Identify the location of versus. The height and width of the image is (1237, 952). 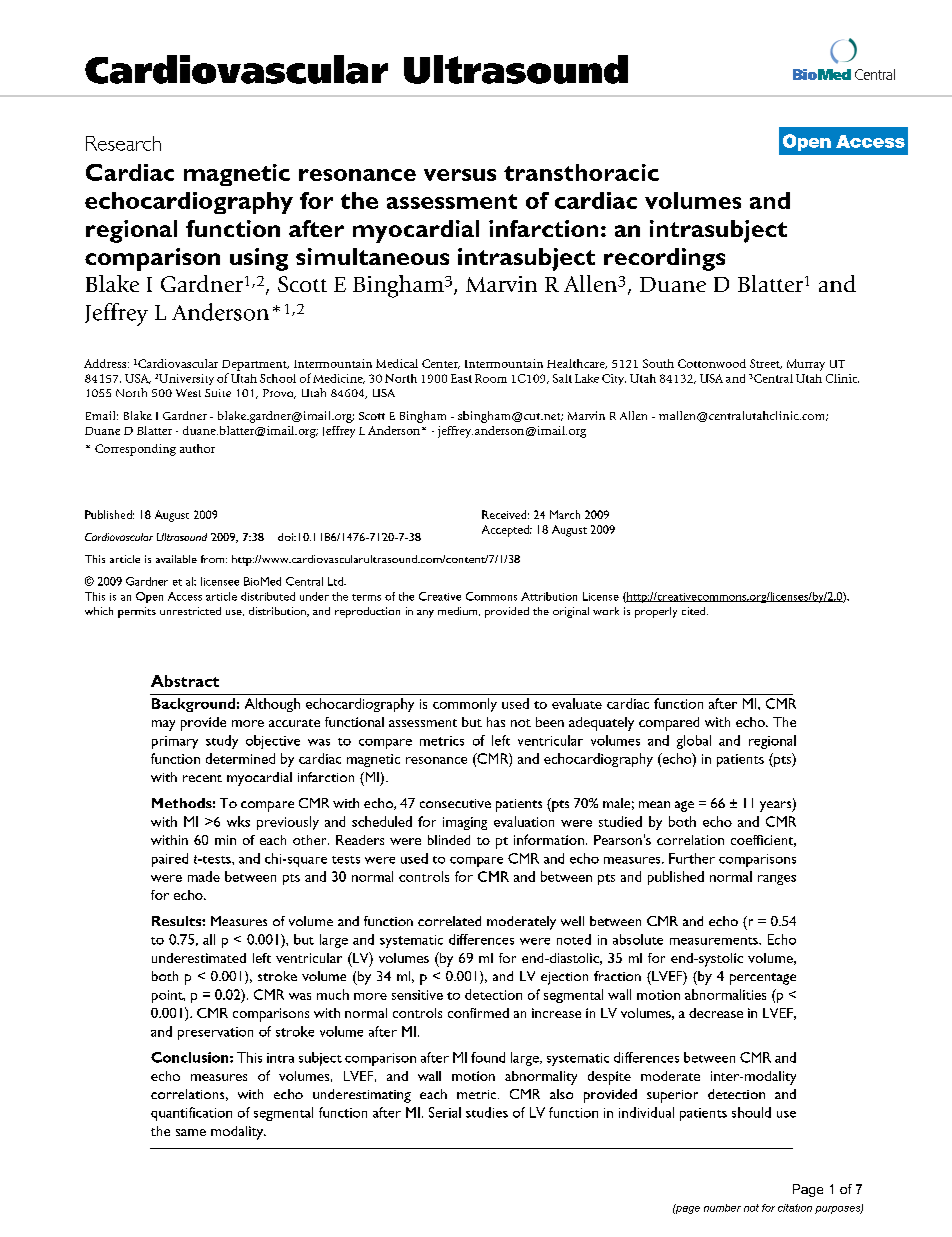
(460, 175).
